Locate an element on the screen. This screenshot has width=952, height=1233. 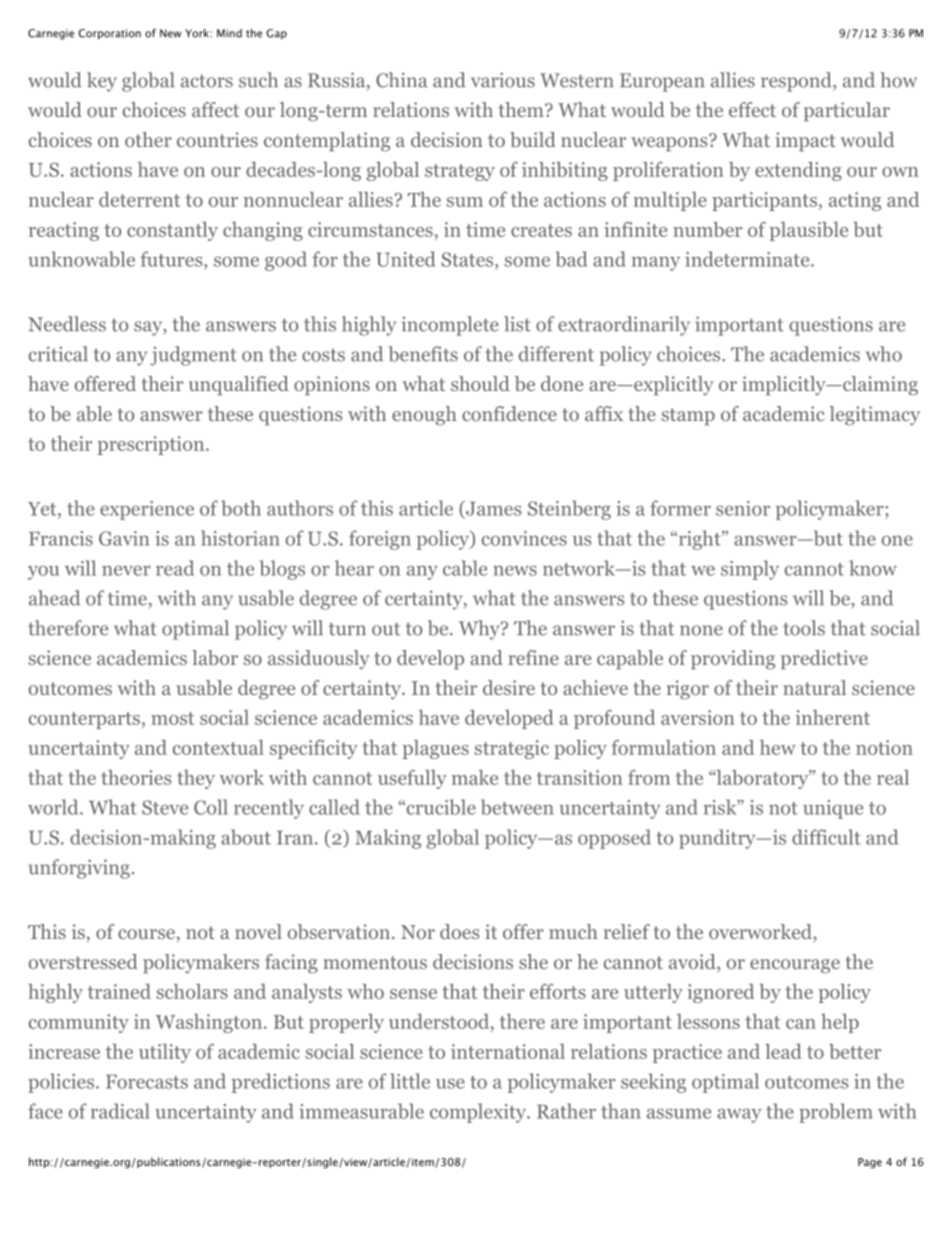
problem is located at coordinates (836, 1113).
